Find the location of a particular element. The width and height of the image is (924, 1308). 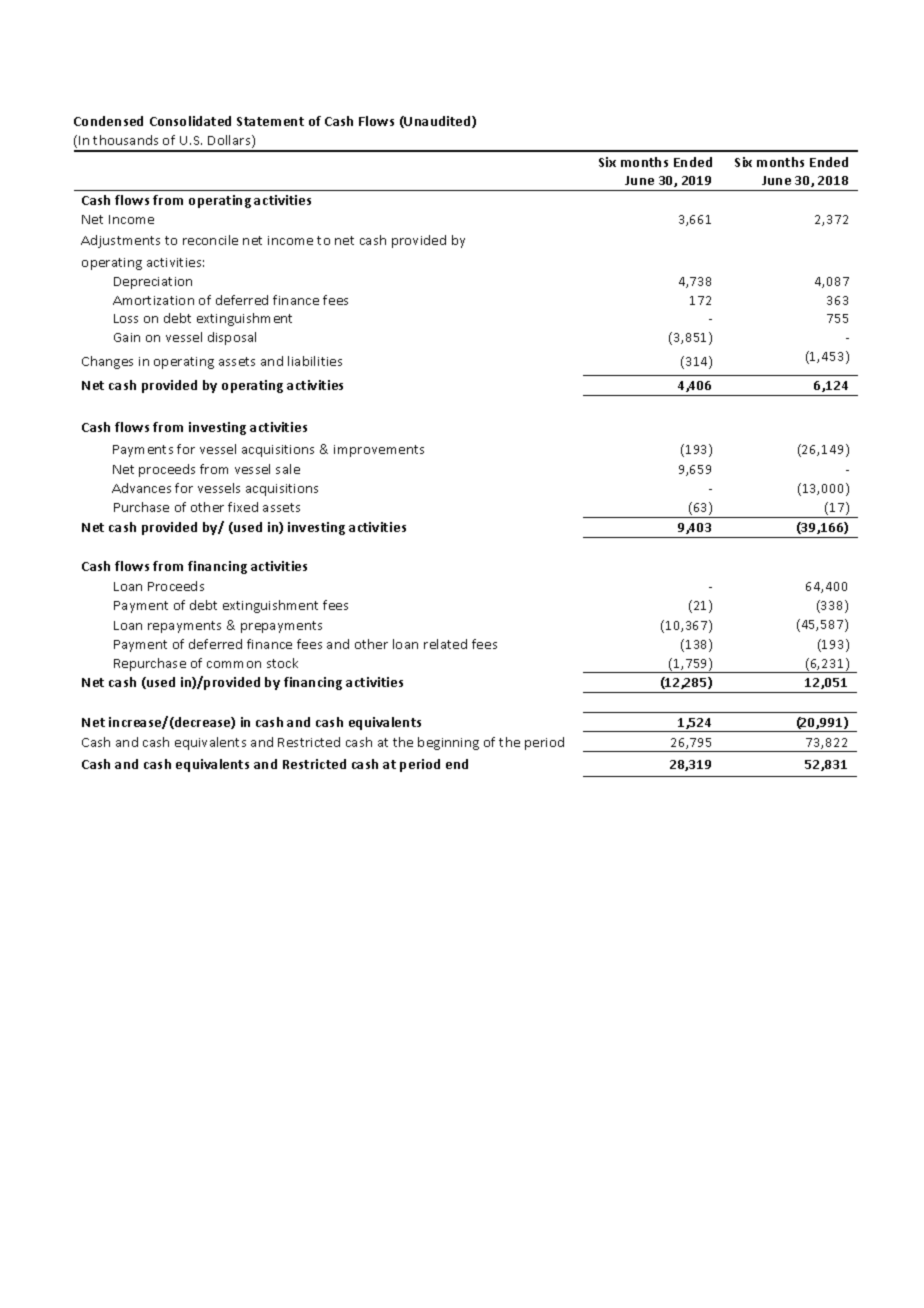

Advances is located at coordinates (141, 488).
